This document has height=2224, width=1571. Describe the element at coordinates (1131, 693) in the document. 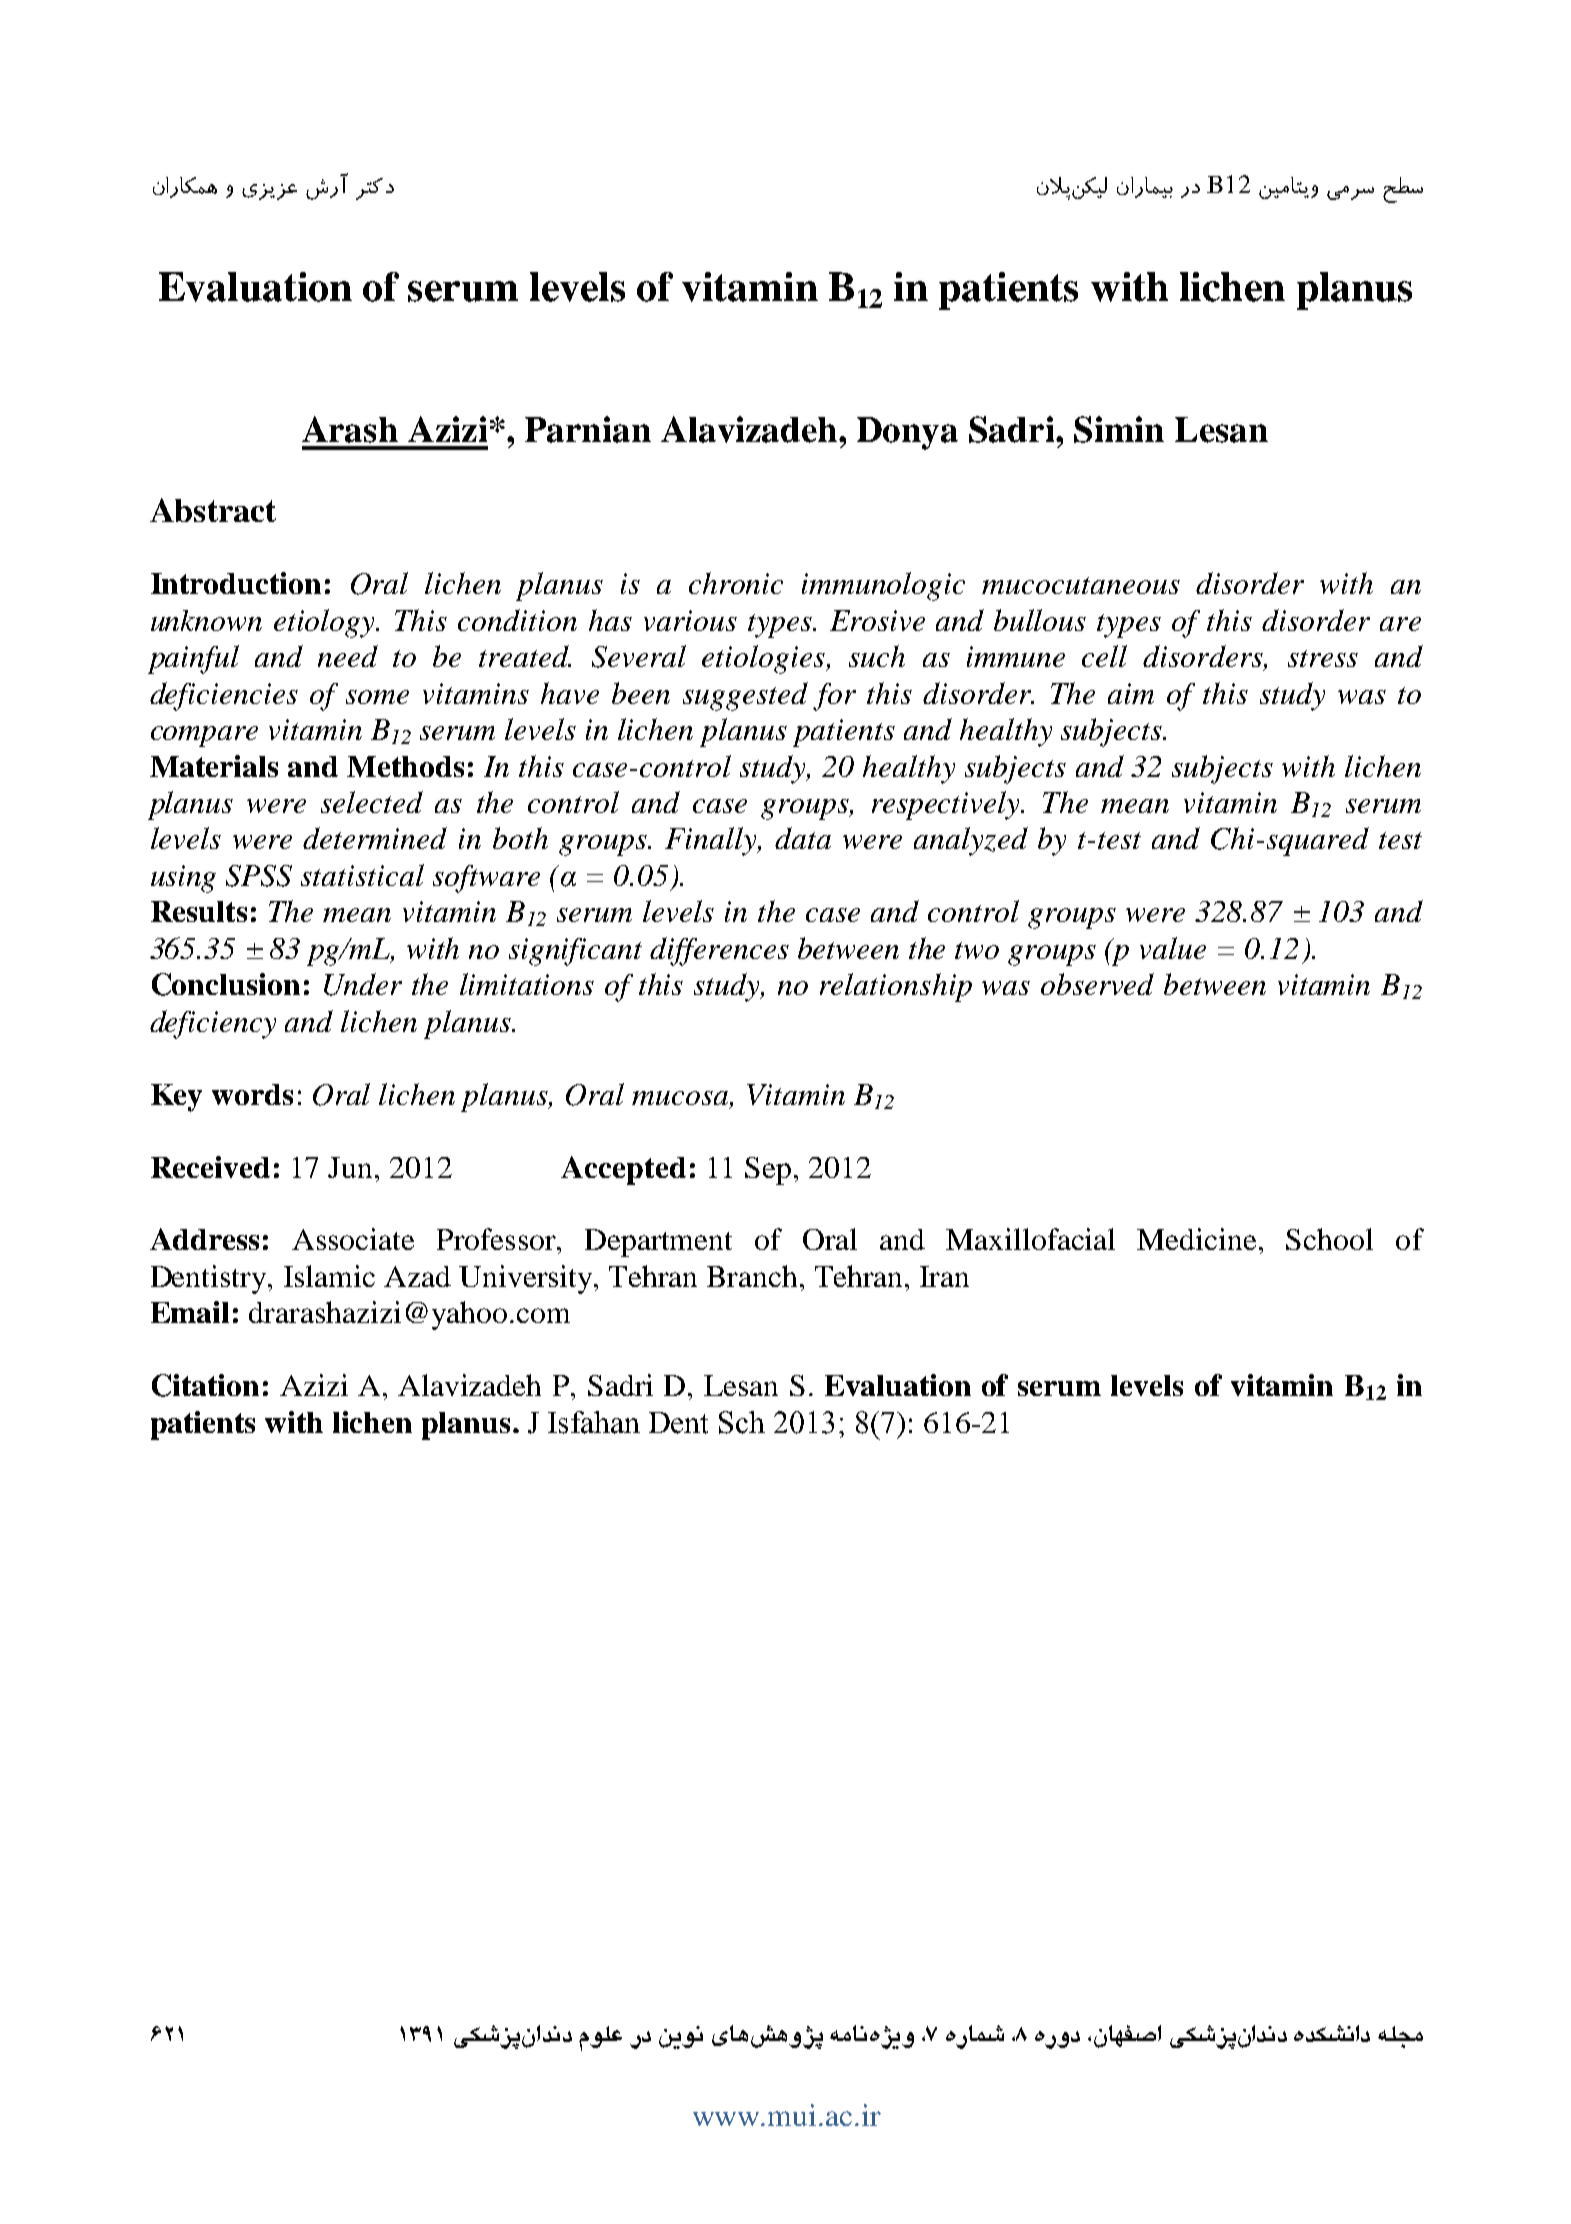

I see `aim` at that location.
